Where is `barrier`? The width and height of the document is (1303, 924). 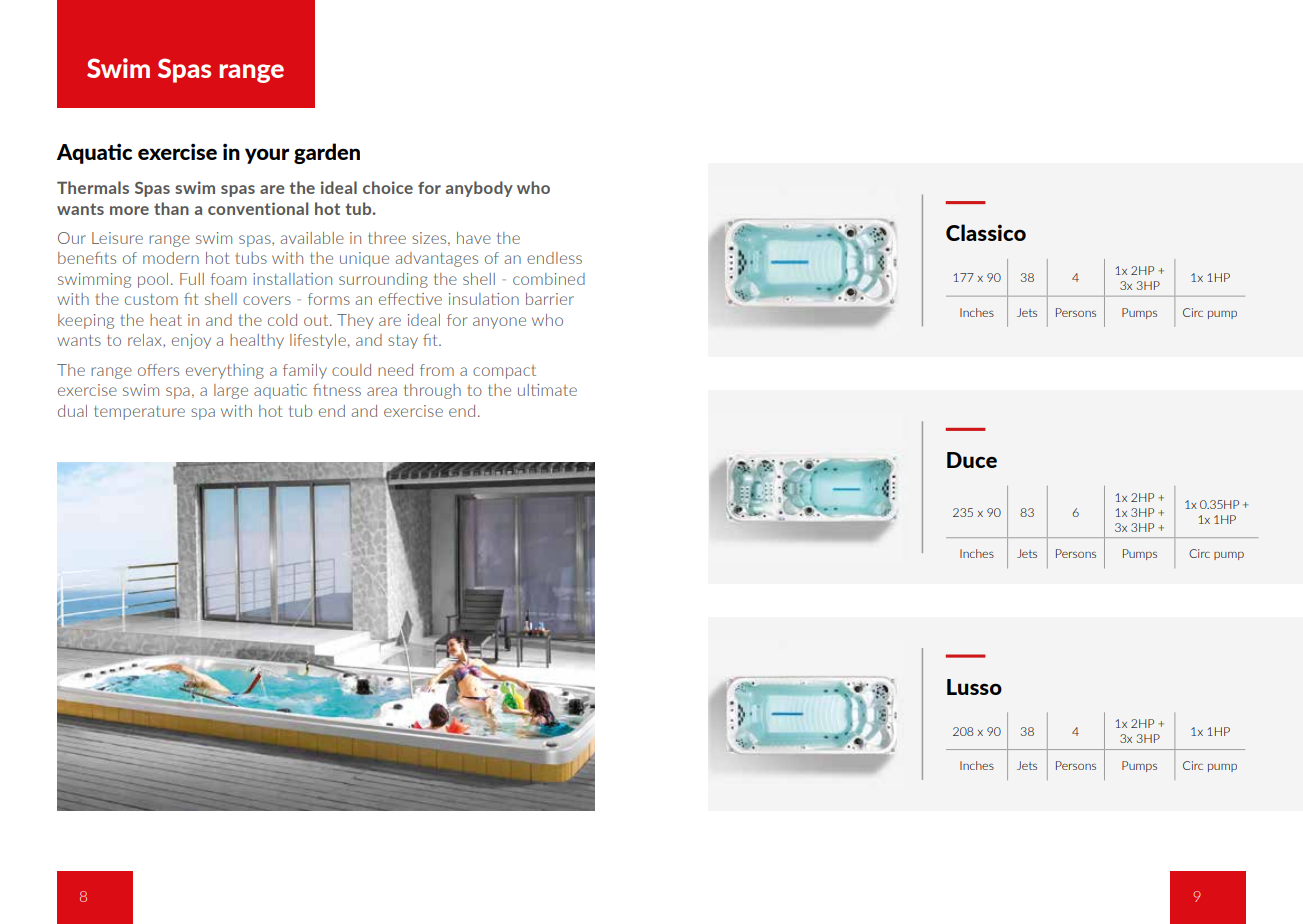
barrier is located at coordinates (550, 299).
